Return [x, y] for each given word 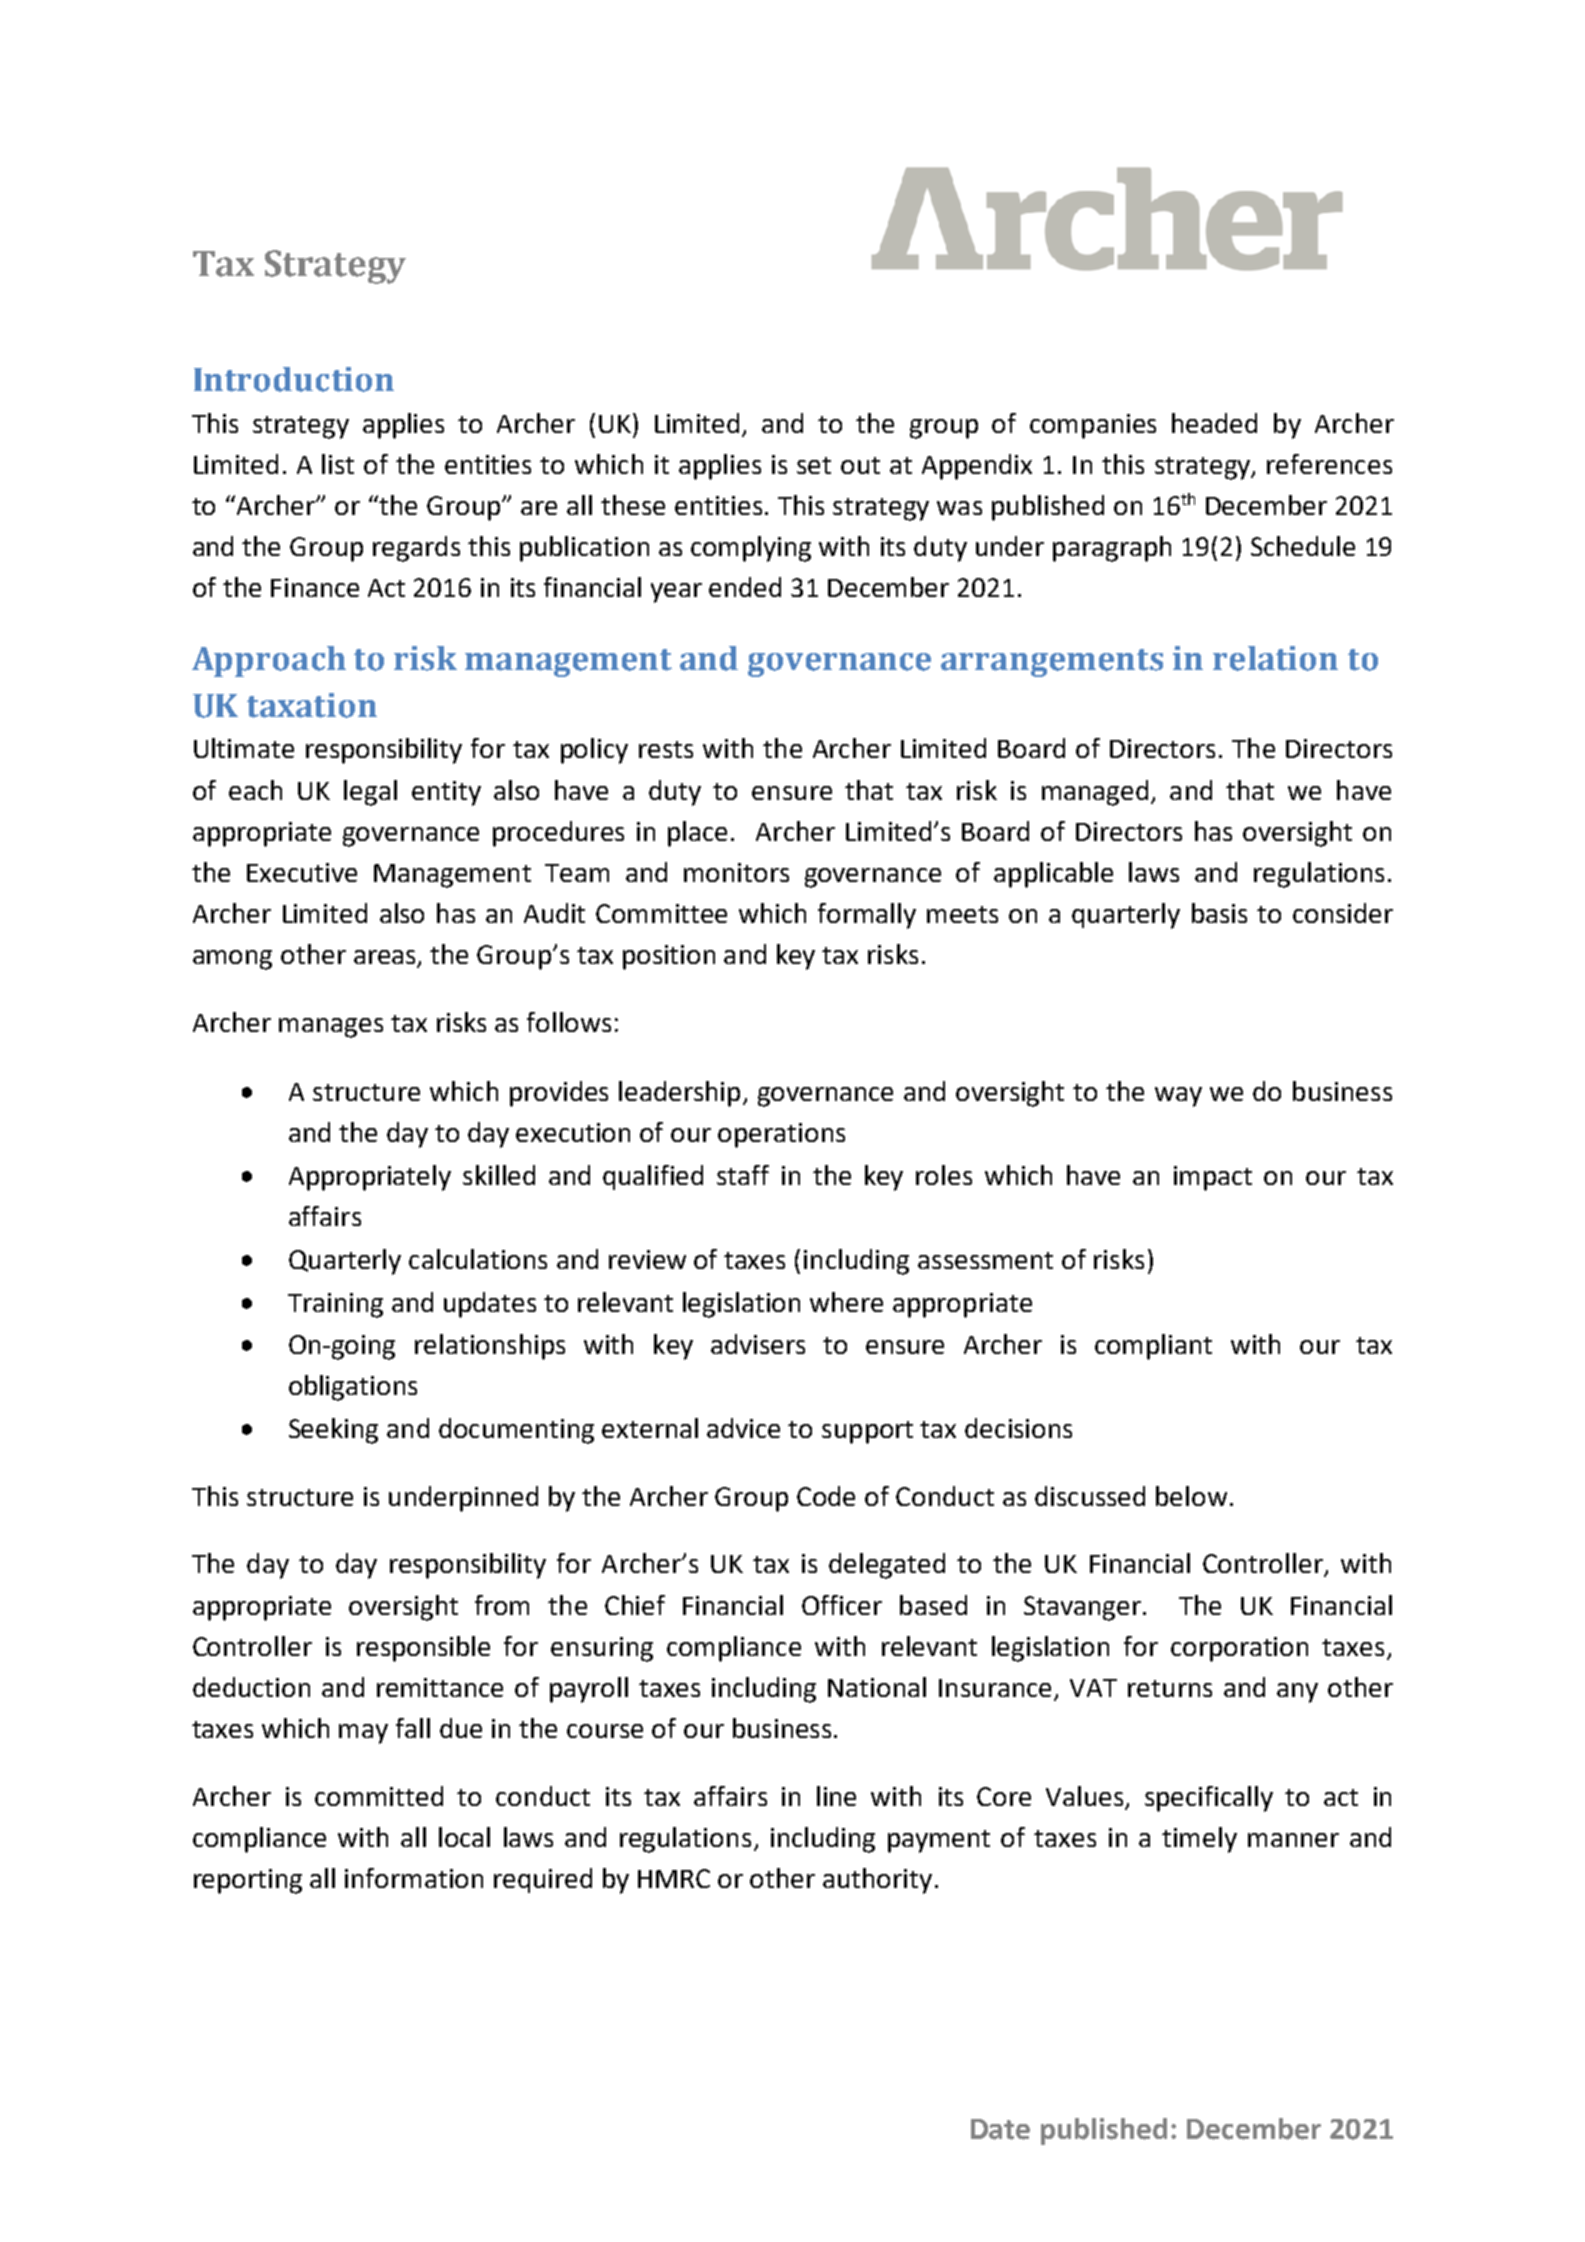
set [814, 465]
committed [379, 1796]
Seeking [333, 1431]
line [836, 1796]
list [338, 464]
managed [1095, 793]
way [1178, 1097]
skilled [499, 1175]
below [1191, 1496]
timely [1199, 1840]
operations [781, 1135]
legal [370, 793]
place [697, 834]
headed [1214, 423]
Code [826, 1496]
